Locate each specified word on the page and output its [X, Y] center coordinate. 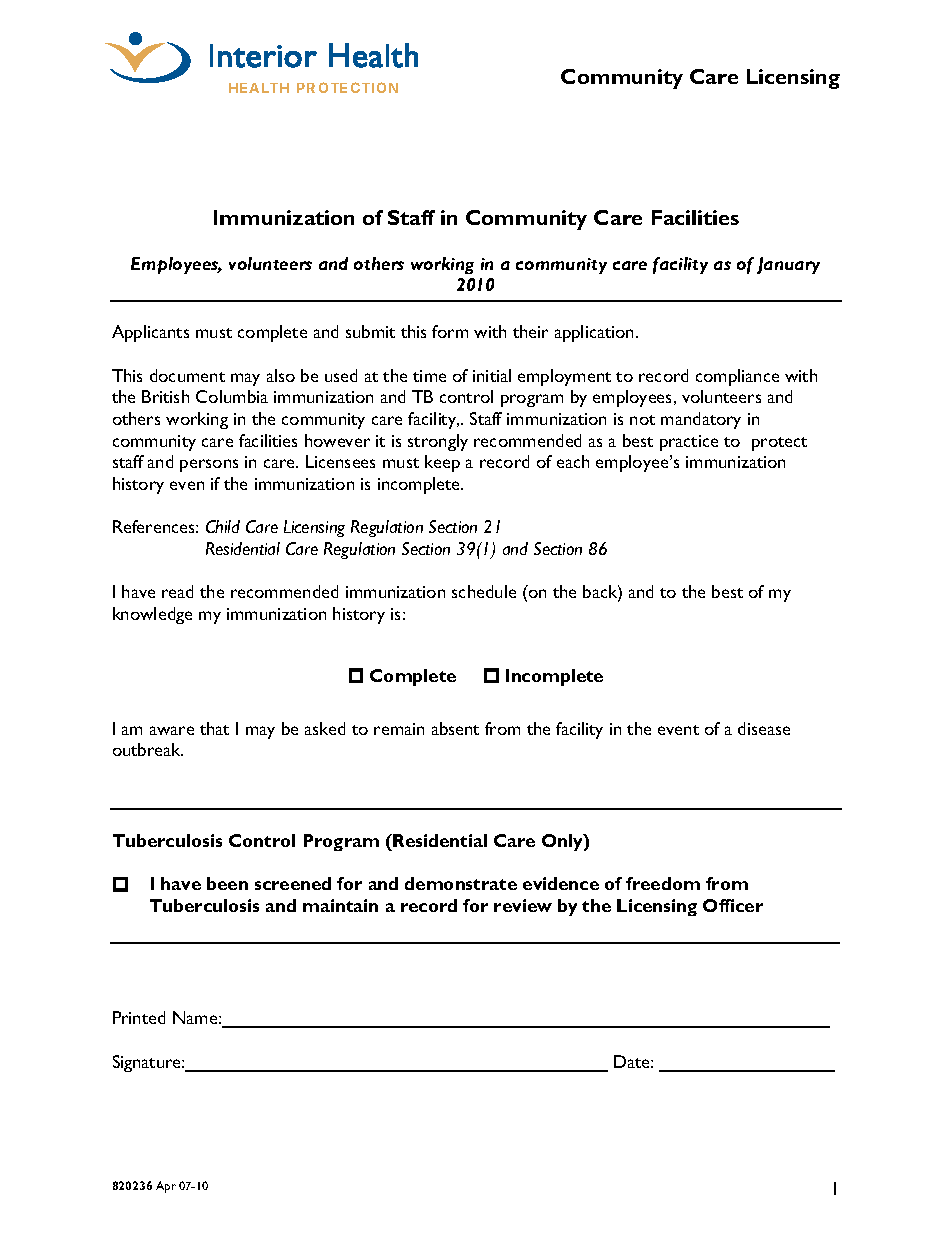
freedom [663, 883]
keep [442, 463]
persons [209, 465]
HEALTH [259, 88]
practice [689, 443]
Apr [166, 1187]
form [450, 331]
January [788, 265]
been [227, 883]
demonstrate [461, 883]
